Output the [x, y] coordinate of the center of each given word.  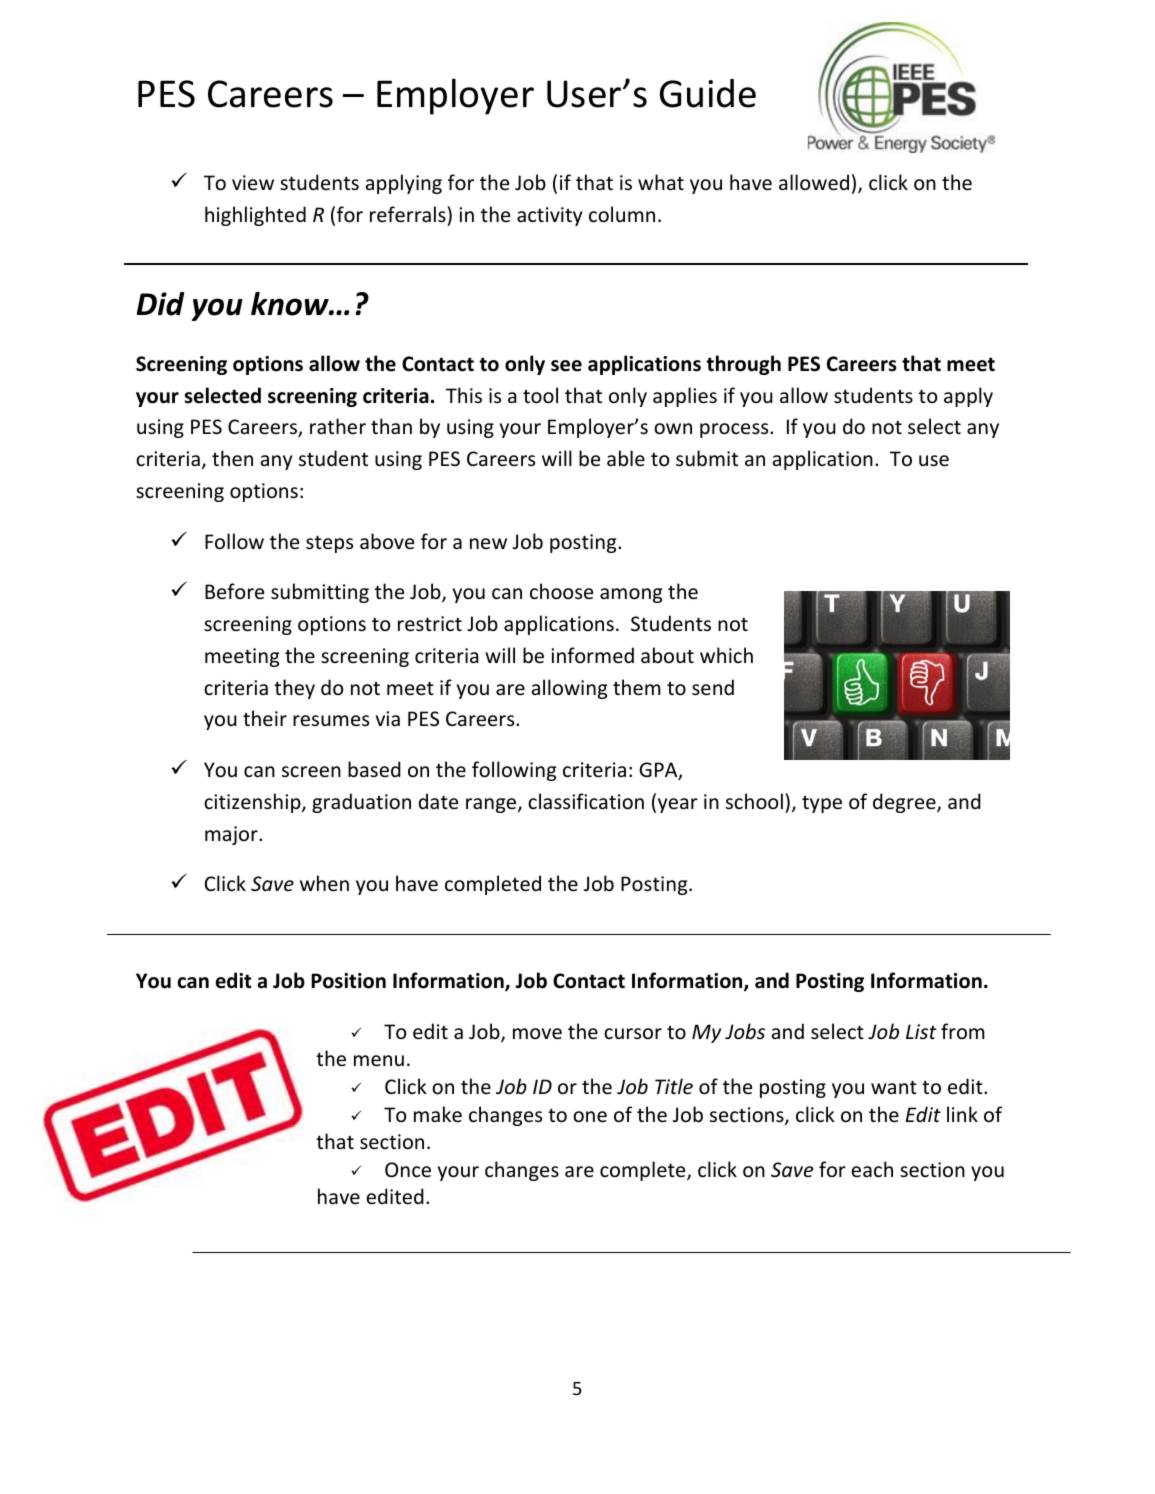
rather [338, 426]
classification [586, 801]
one [590, 1117]
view [253, 182]
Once [408, 1170]
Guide [708, 93]
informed [592, 655]
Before [234, 591]
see [566, 366]
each [872, 1169]
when [324, 883]
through [743, 365]
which [726, 655]
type [822, 804]
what [661, 182]
